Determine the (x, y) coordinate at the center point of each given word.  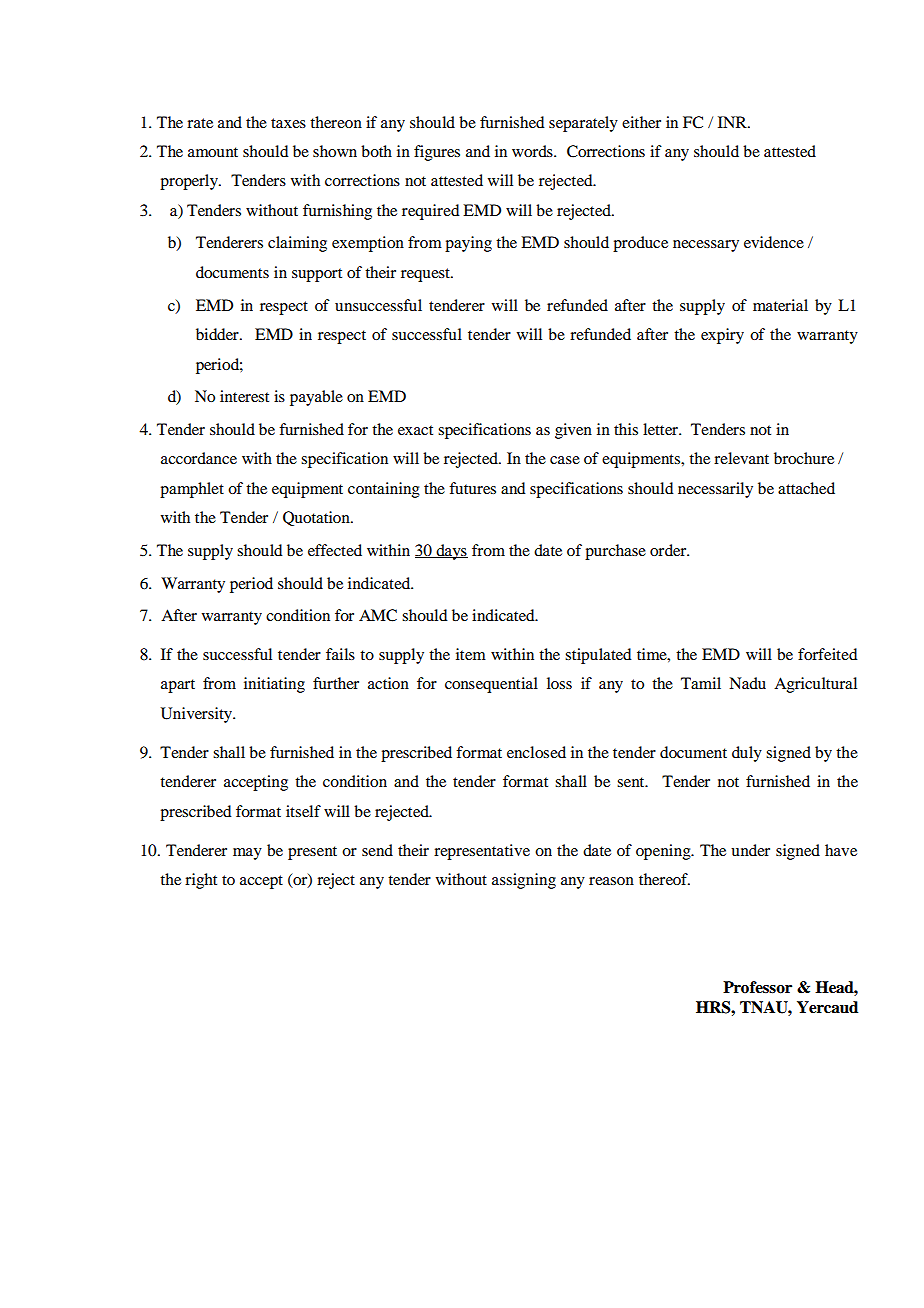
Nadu (747, 683)
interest (244, 396)
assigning (524, 881)
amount (213, 152)
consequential (491, 685)
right (201, 881)
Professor (757, 987)
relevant (741, 458)
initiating (274, 685)
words (533, 151)
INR (733, 122)
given (573, 431)
